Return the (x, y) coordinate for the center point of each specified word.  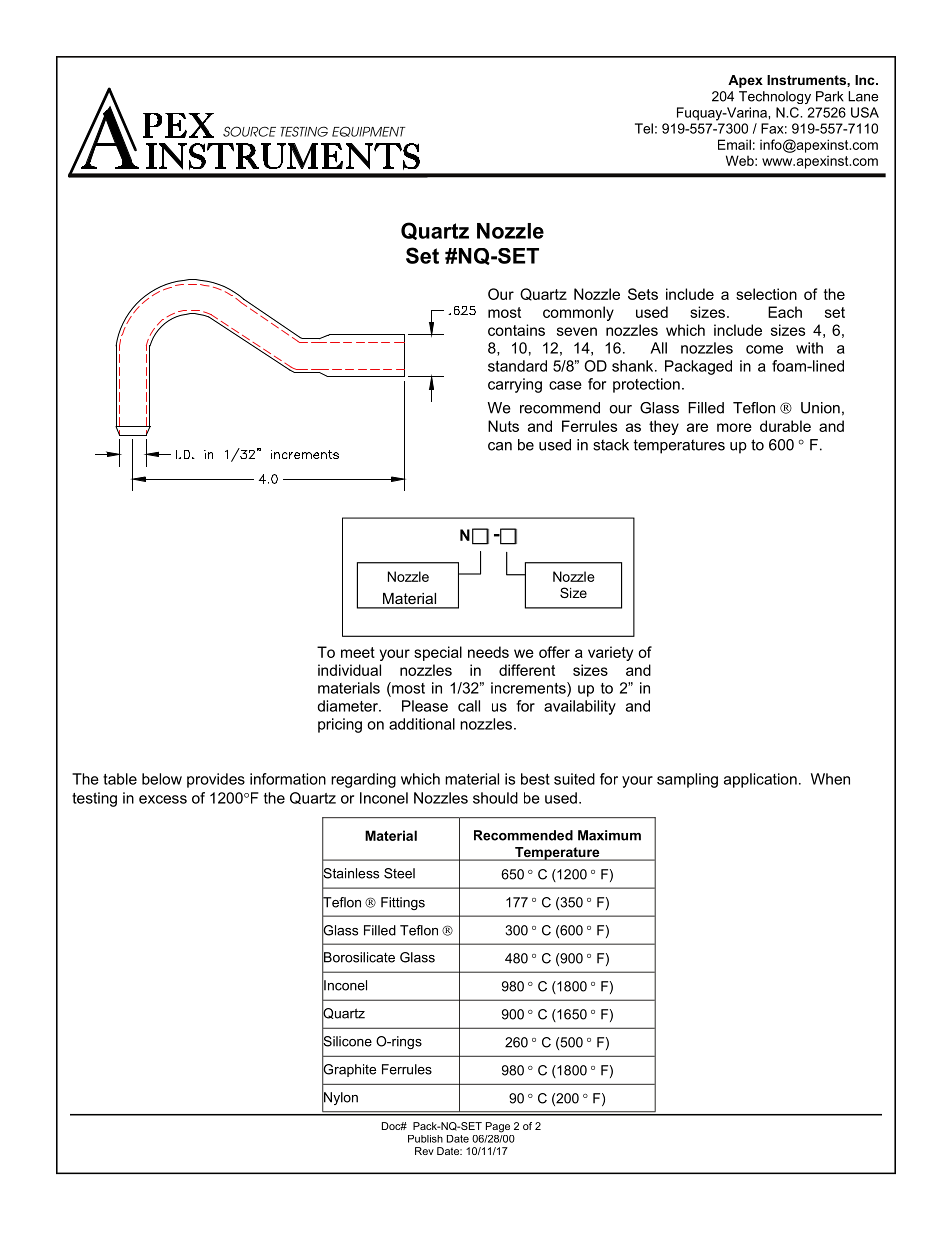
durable (785, 426)
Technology (775, 97)
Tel (644, 128)
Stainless (350, 873)
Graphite (349, 1071)
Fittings (403, 903)
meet (358, 652)
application (760, 780)
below (162, 779)
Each (785, 312)
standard (517, 366)
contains (516, 330)
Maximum (609, 835)
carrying (515, 385)
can (500, 446)
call (469, 706)
